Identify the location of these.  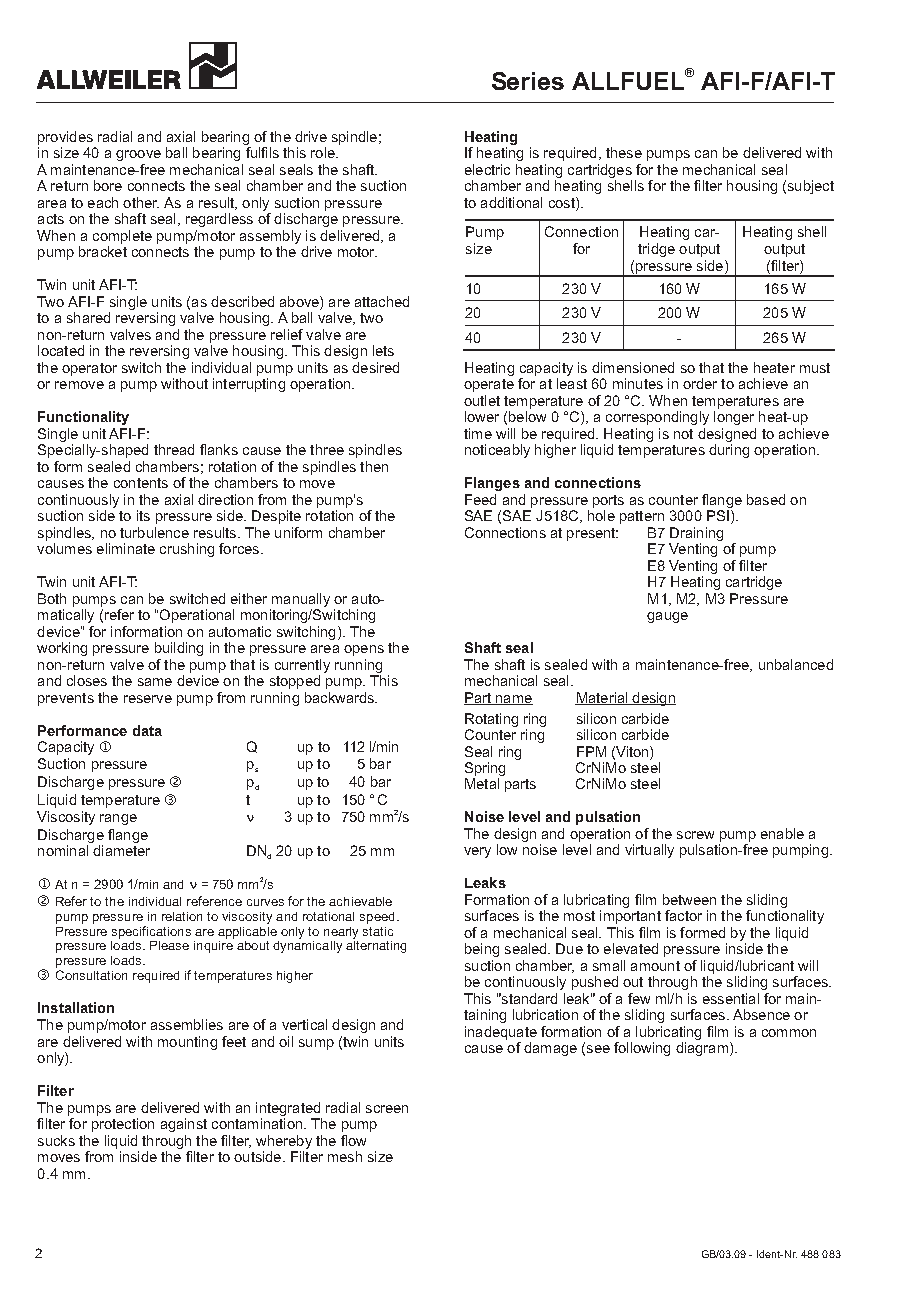
(624, 152).
